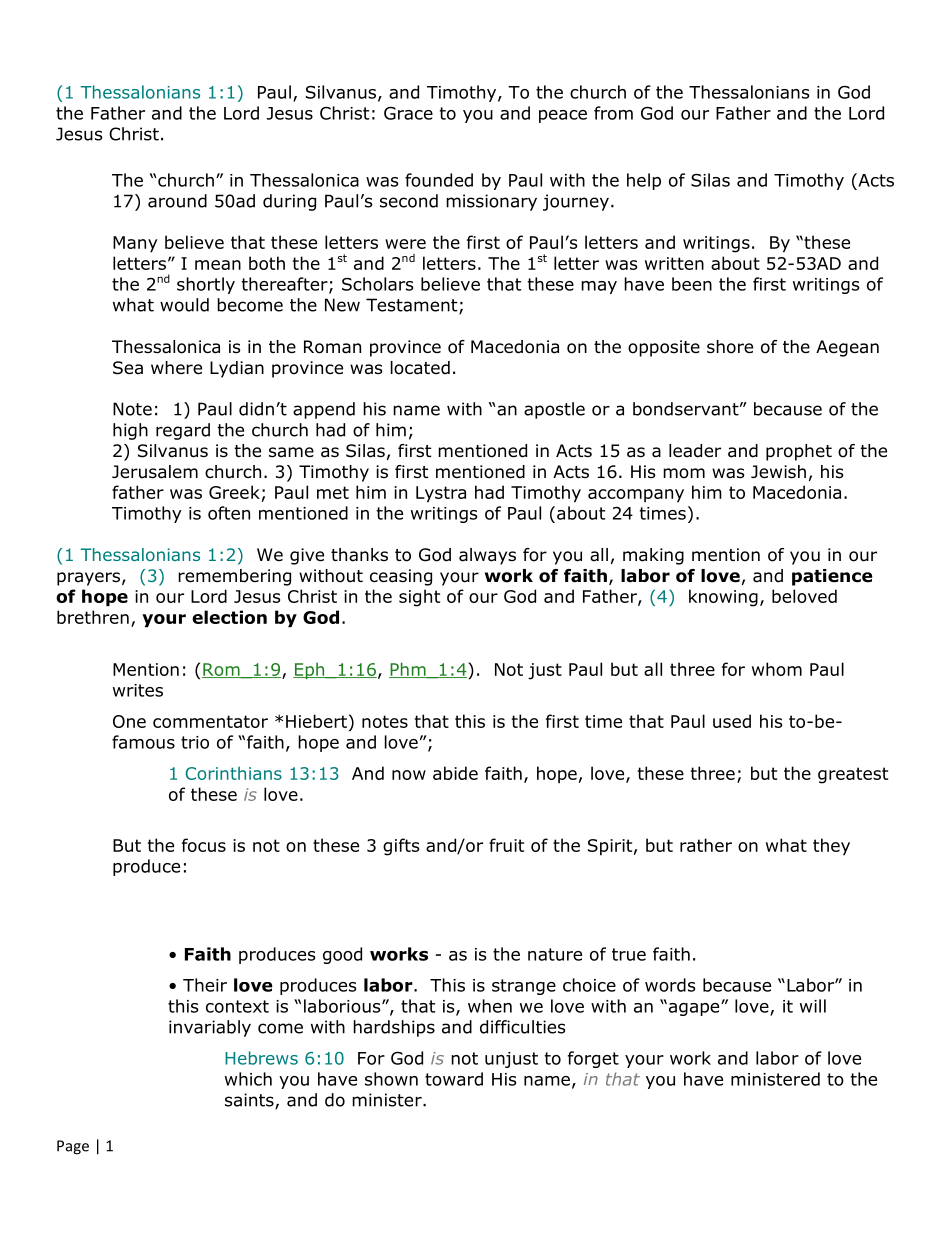 This document has height=1233, width=952. What do you see at coordinates (176, 368) in the document?
I see `where` at bounding box center [176, 368].
